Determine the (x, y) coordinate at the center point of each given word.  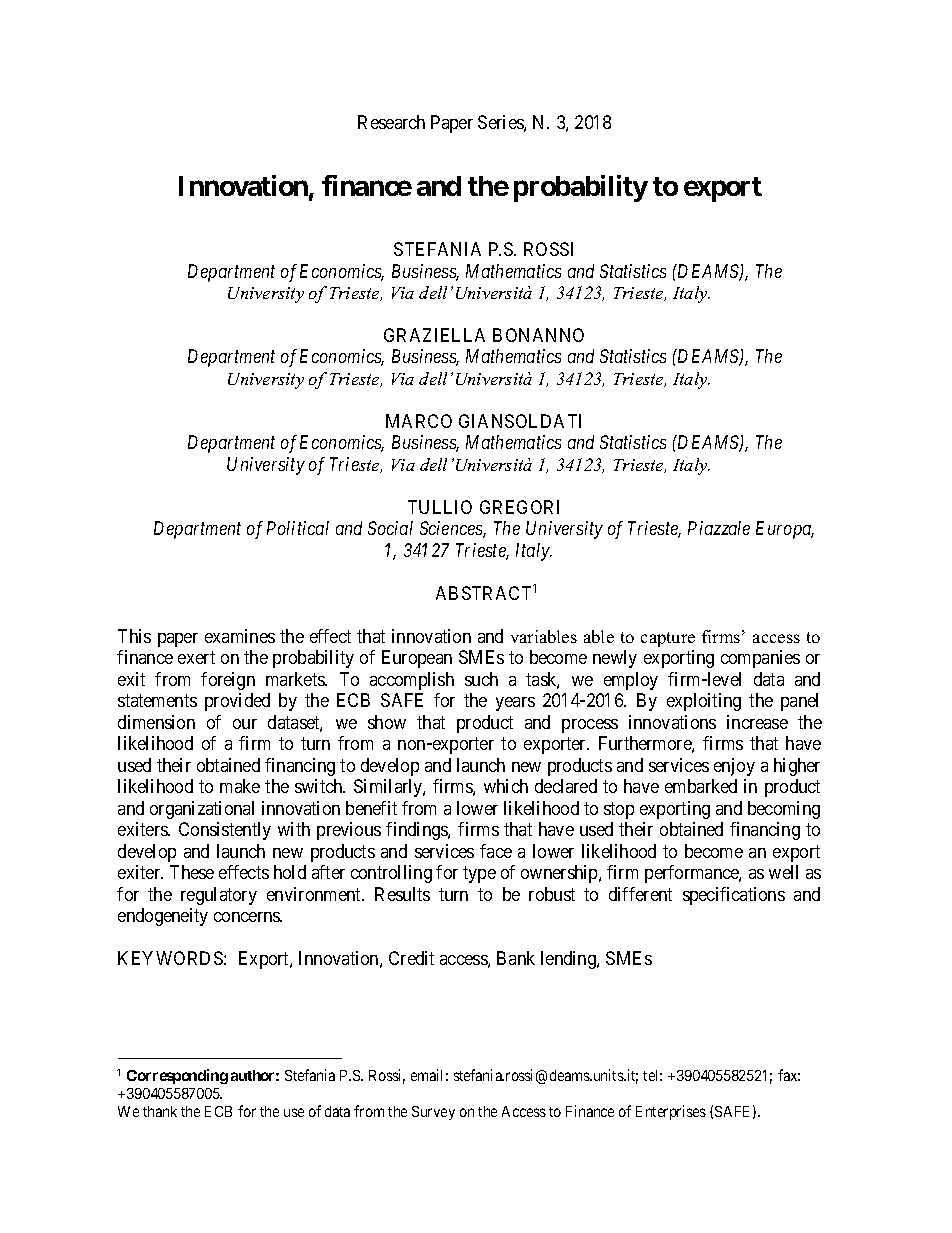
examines (240, 636)
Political (298, 528)
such (481, 679)
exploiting (704, 702)
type (479, 874)
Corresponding (177, 1076)
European (417, 659)
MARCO (419, 421)
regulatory (219, 896)
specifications (734, 896)
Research (391, 122)
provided (237, 702)
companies (760, 659)
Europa (785, 530)
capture (668, 639)
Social (390, 528)
